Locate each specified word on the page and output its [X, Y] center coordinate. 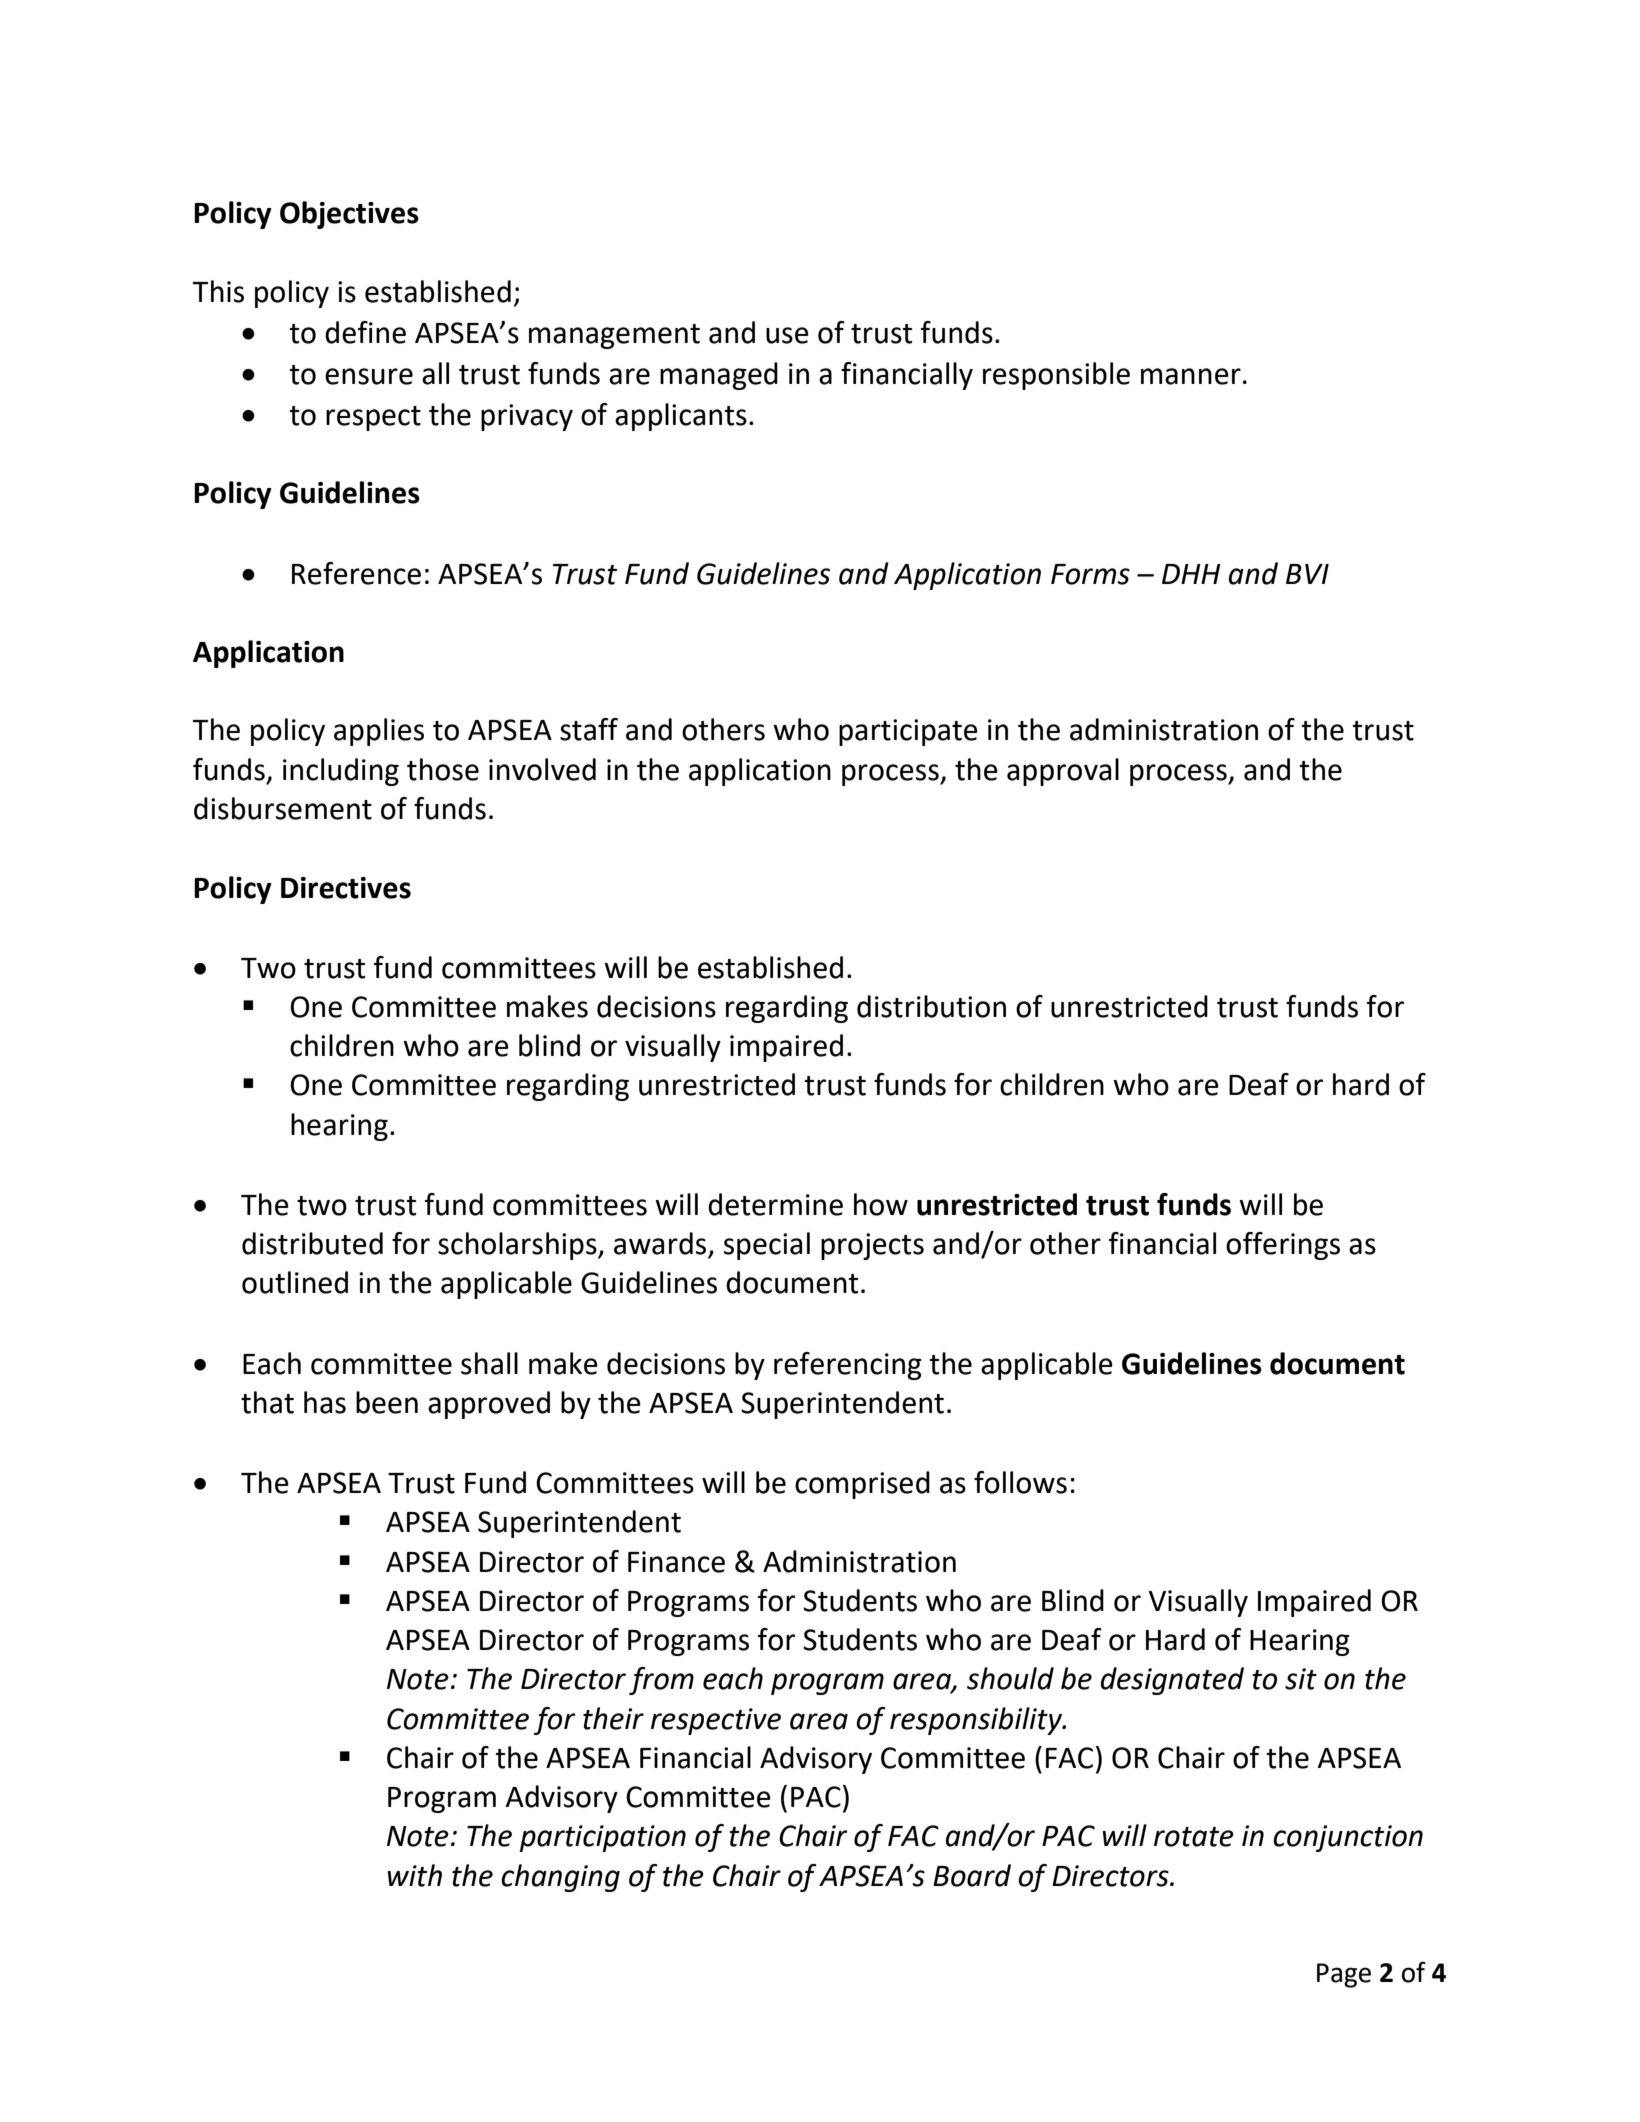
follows [1020, 1482]
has [325, 1402]
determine [775, 1204]
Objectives [349, 215]
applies [379, 732]
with [415, 1875]
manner [1191, 376]
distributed [312, 1243]
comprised [862, 1485]
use [787, 335]
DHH [1191, 574]
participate [908, 732]
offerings [1283, 1246]
